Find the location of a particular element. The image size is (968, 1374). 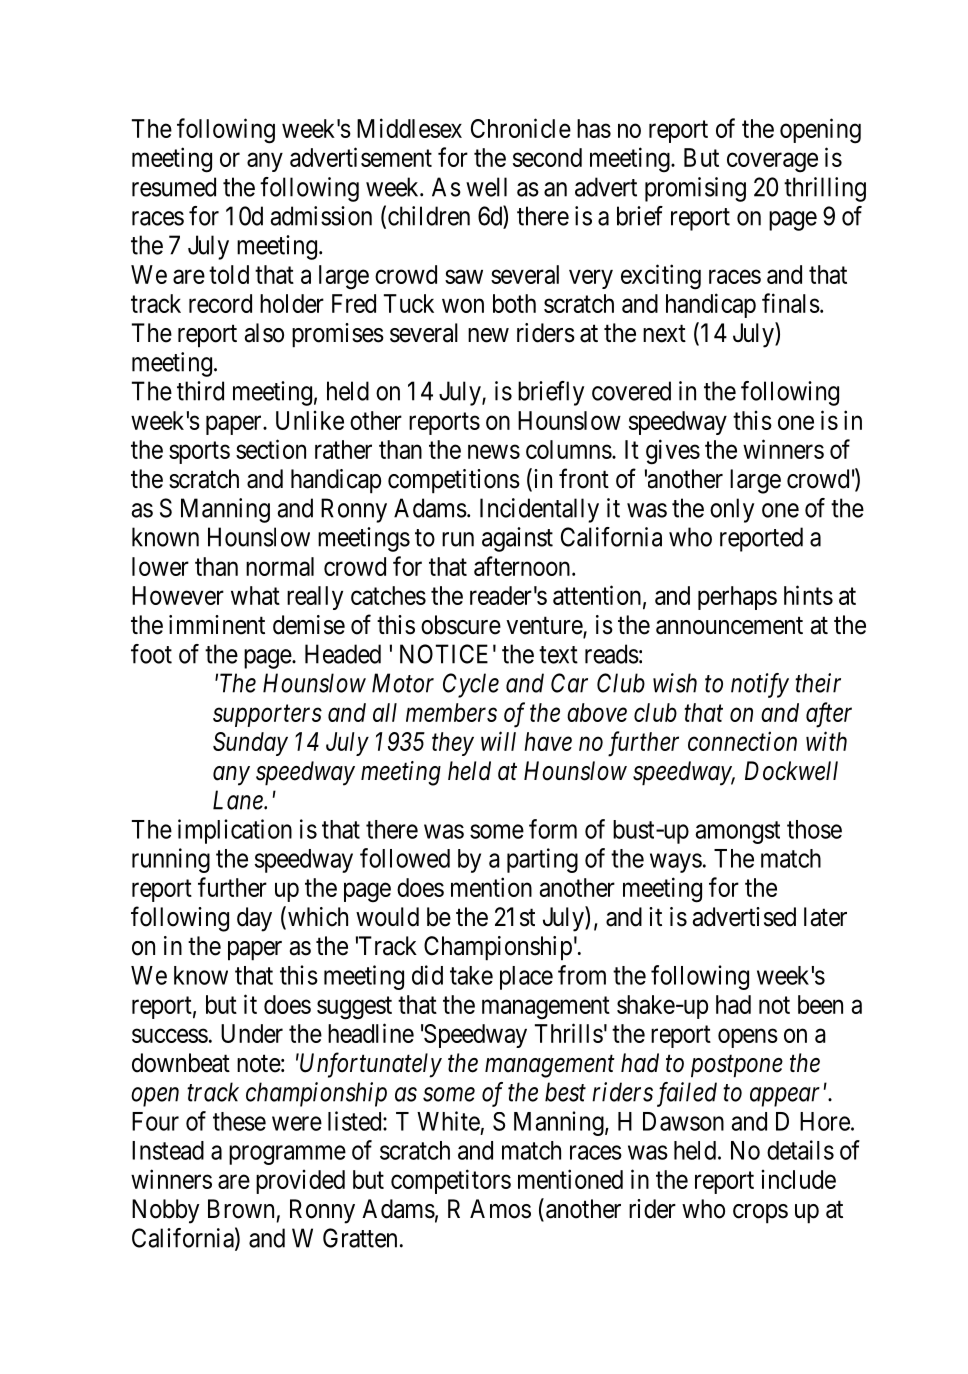

later is located at coordinates (825, 917).
